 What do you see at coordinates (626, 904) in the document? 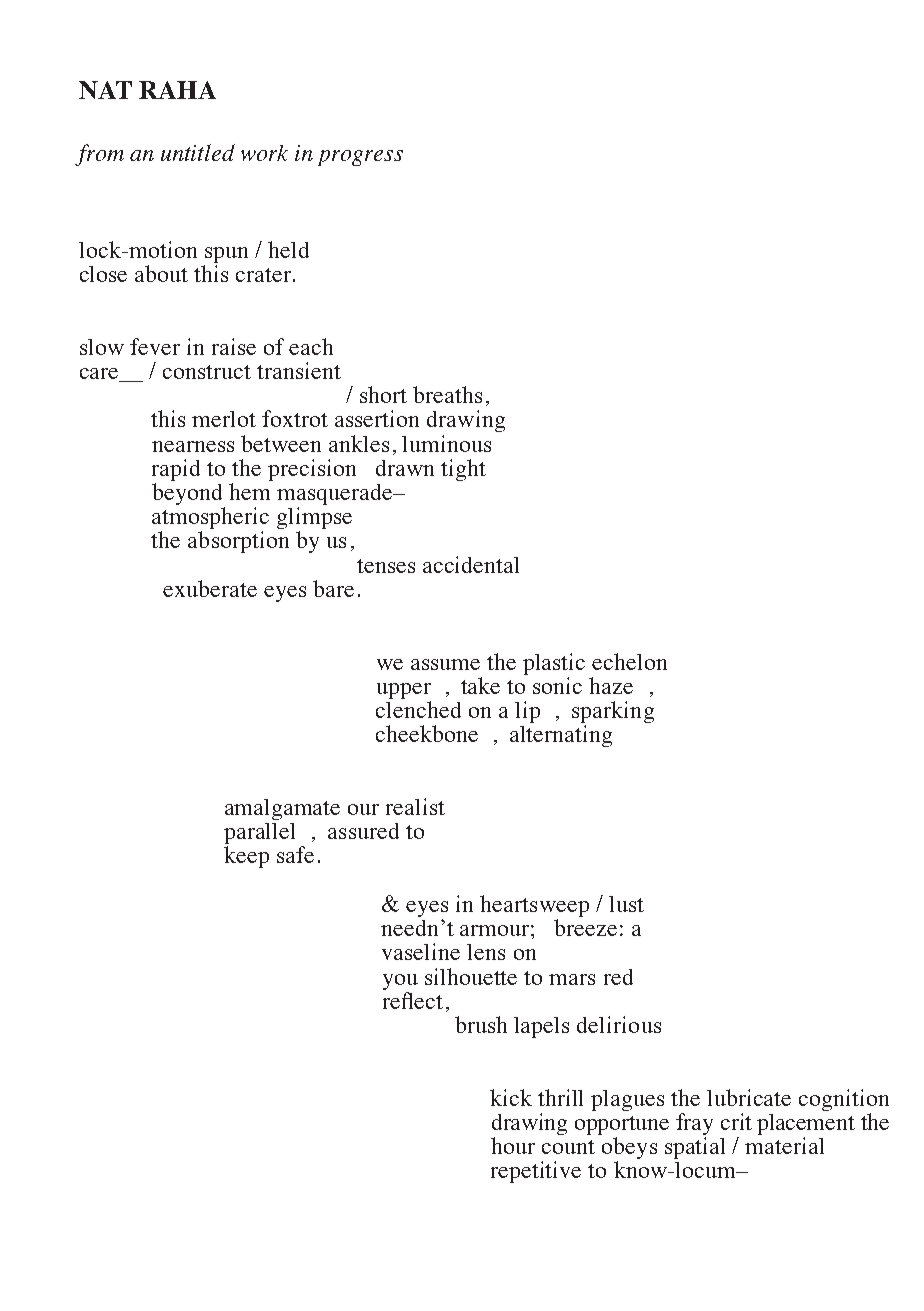
I see `lust` at bounding box center [626, 904].
